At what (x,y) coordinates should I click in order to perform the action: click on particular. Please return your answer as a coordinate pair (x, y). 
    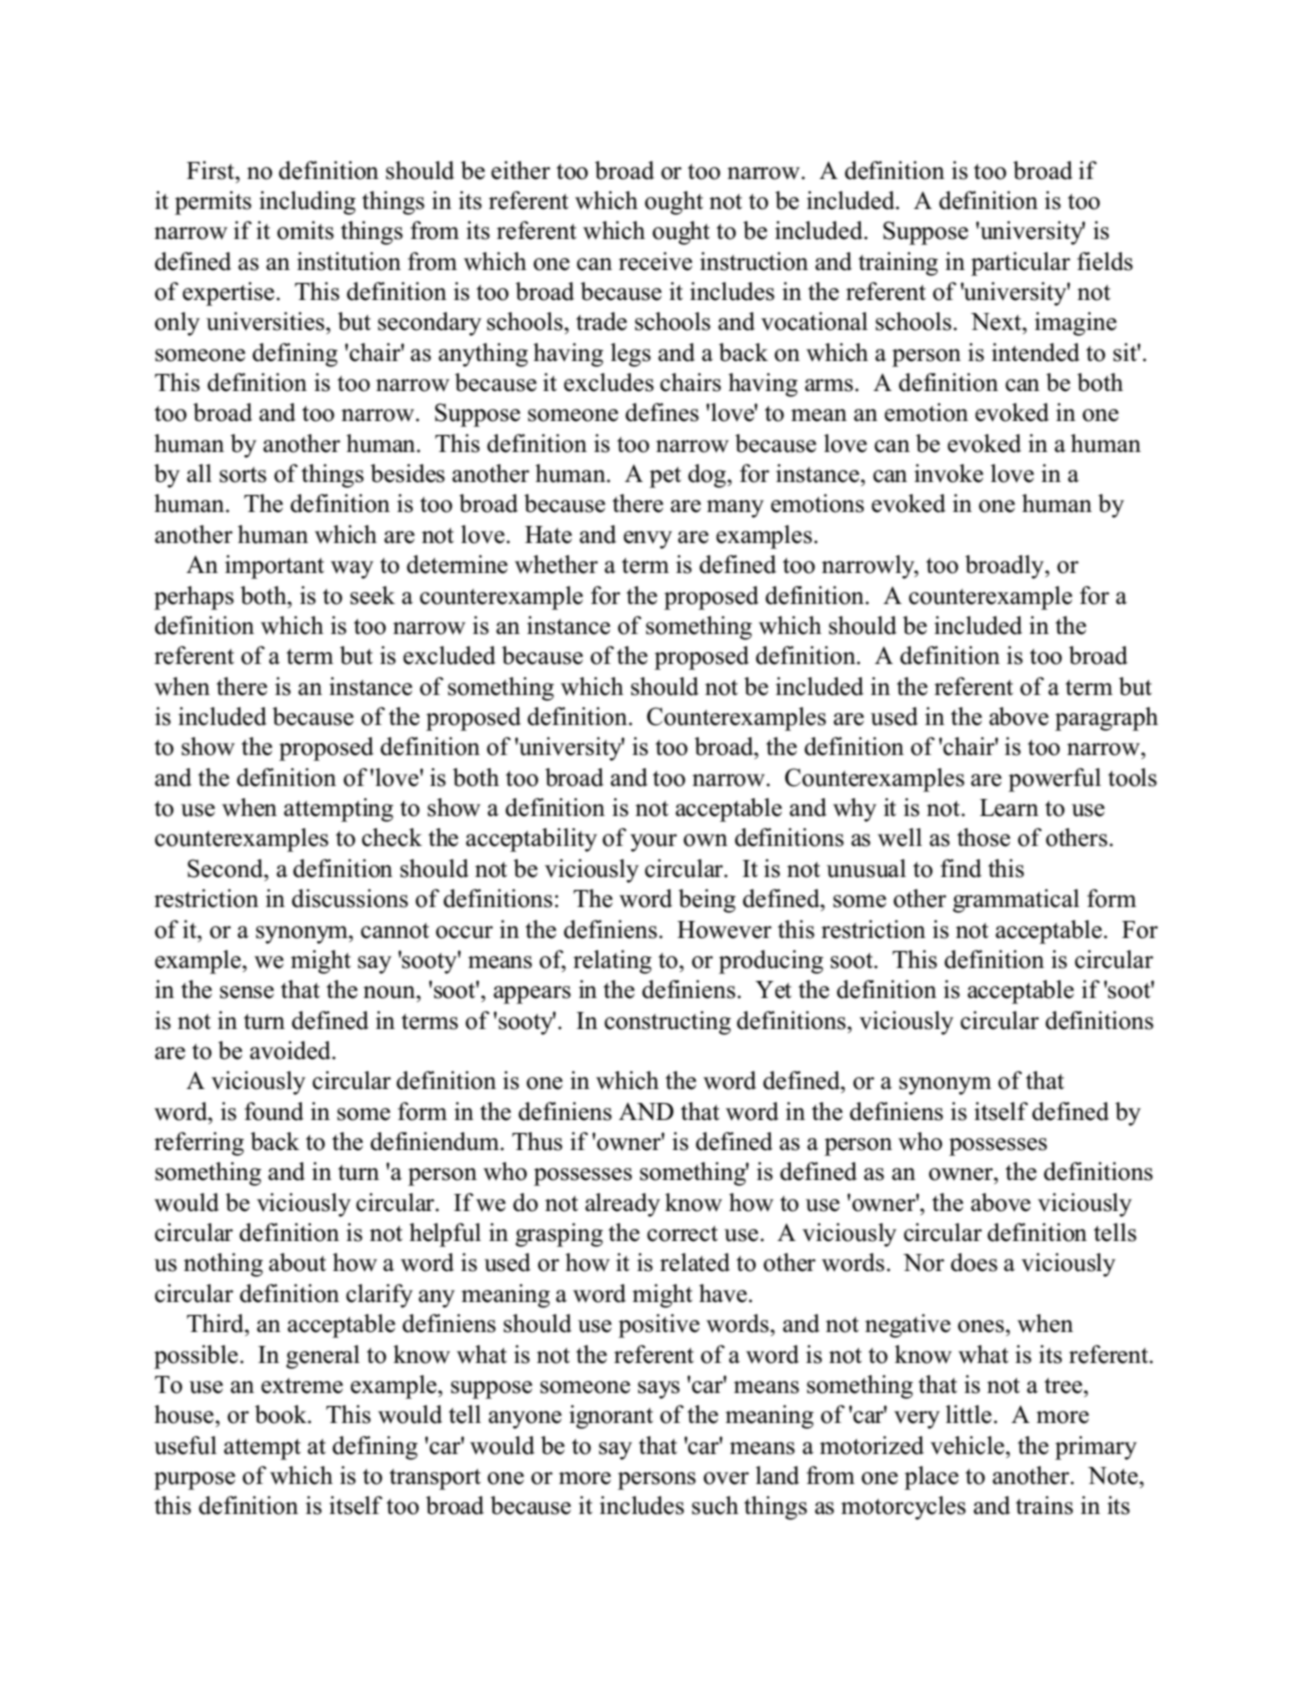
    Looking at the image, I should click on (1020, 264).
